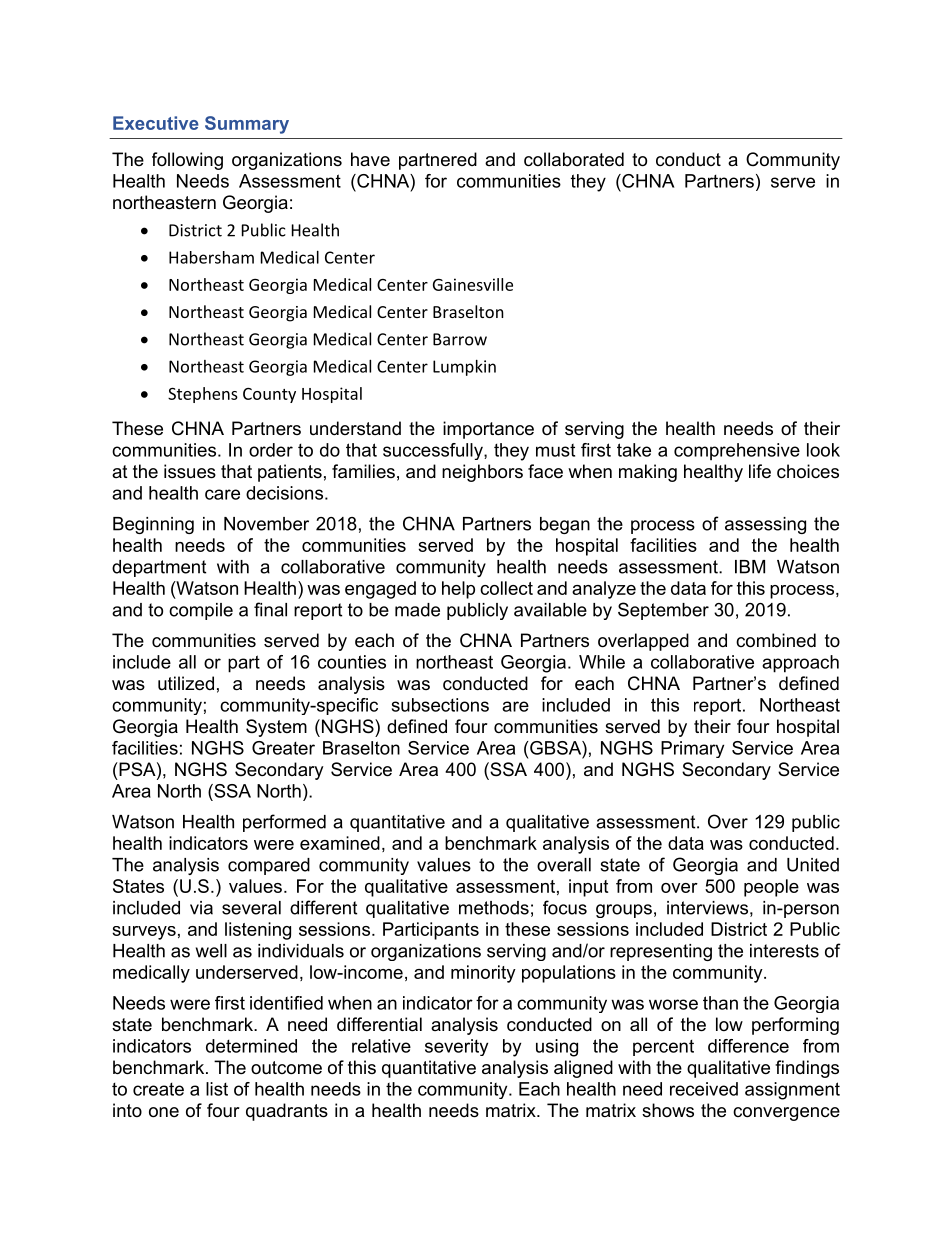 Image resolution: width=952 pixels, height=1233 pixels. Describe the element at coordinates (574, 159) in the screenshot. I see `collaborated` at that location.
